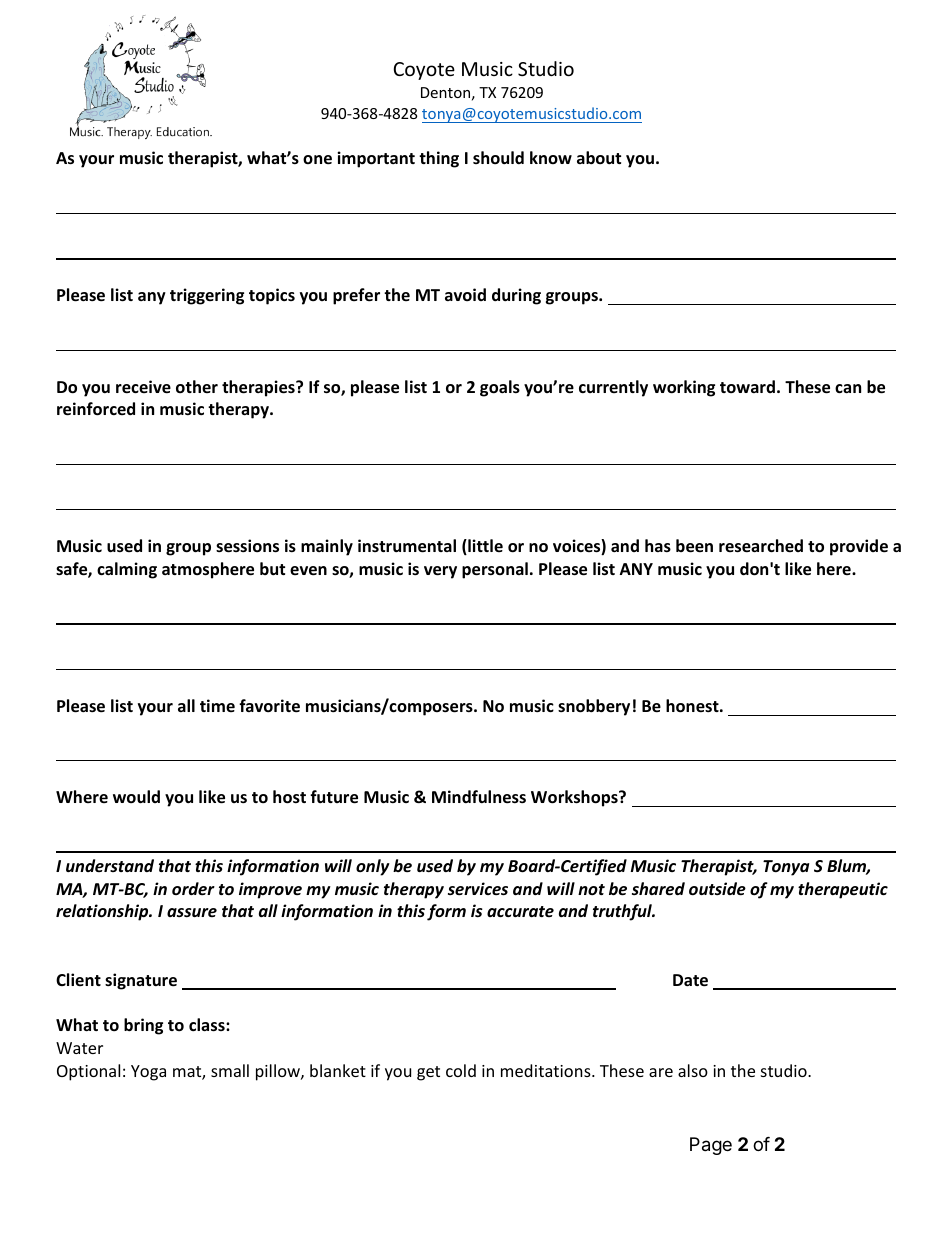  Describe the element at coordinates (217, 705) in the screenshot. I see `time` at that location.
